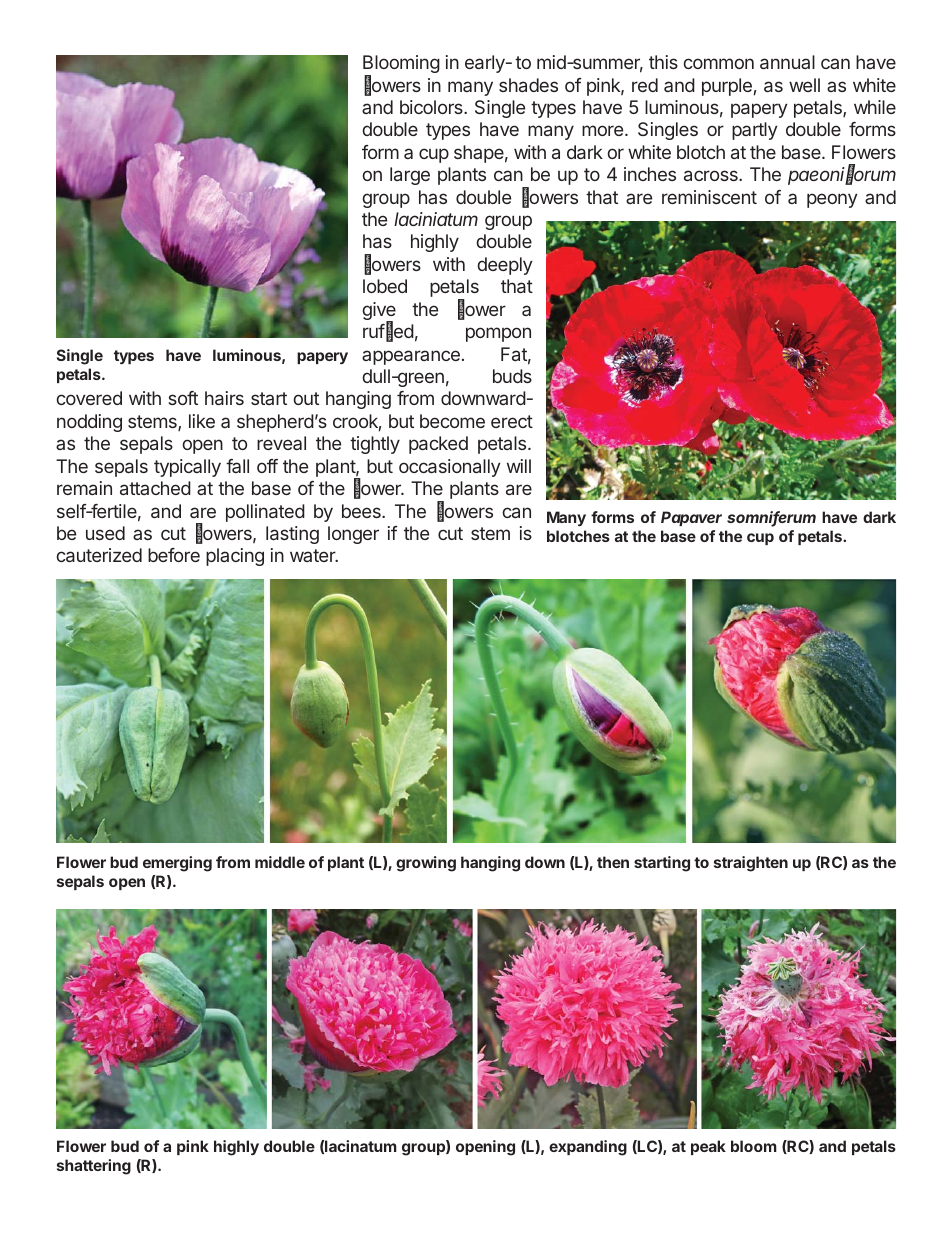 The height and width of the screenshot is (1233, 952). What do you see at coordinates (94, 1167) in the screenshot?
I see `shattering` at bounding box center [94, 1167].
